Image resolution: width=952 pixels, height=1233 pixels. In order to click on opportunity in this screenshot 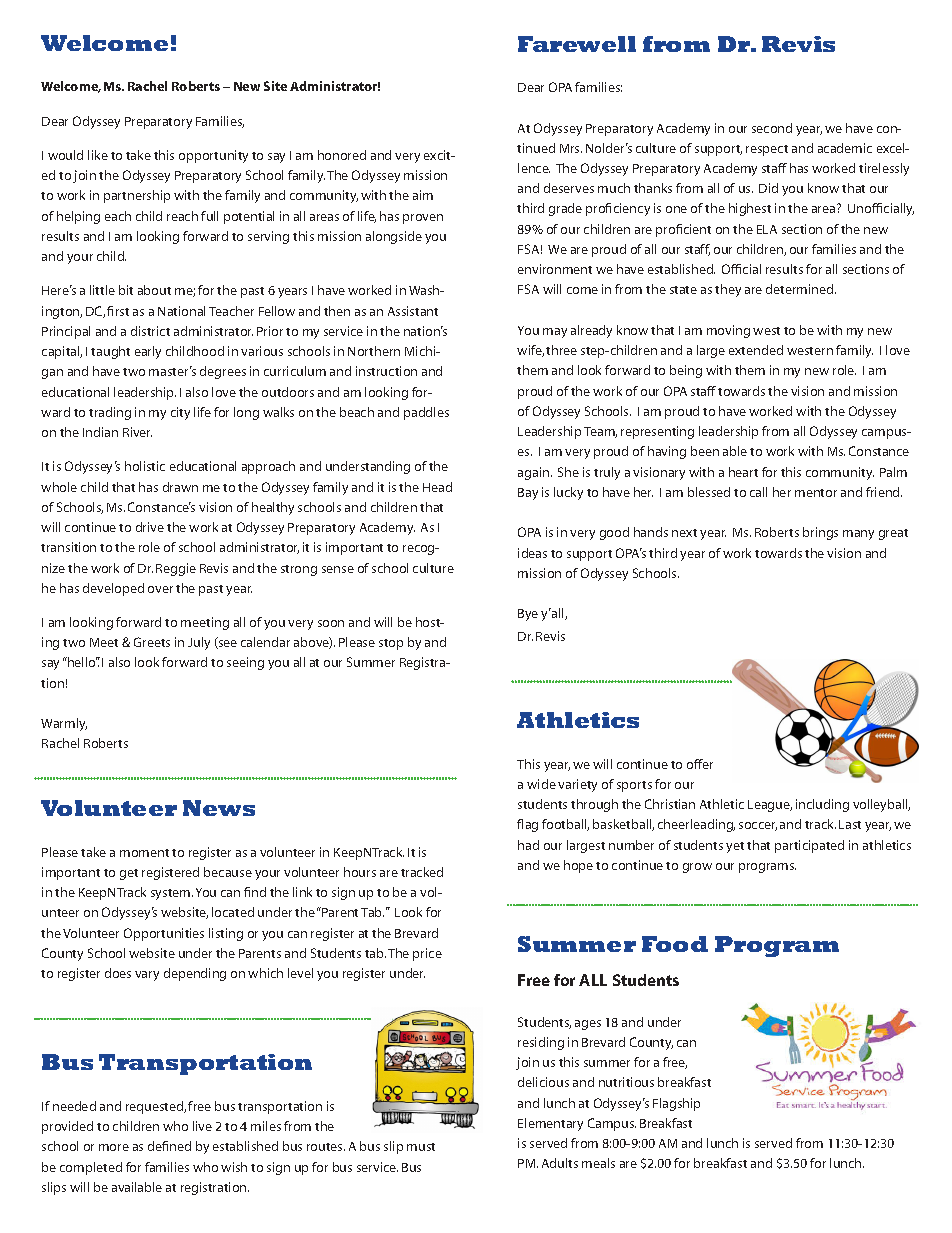, I will do `click(213, 156)`.
